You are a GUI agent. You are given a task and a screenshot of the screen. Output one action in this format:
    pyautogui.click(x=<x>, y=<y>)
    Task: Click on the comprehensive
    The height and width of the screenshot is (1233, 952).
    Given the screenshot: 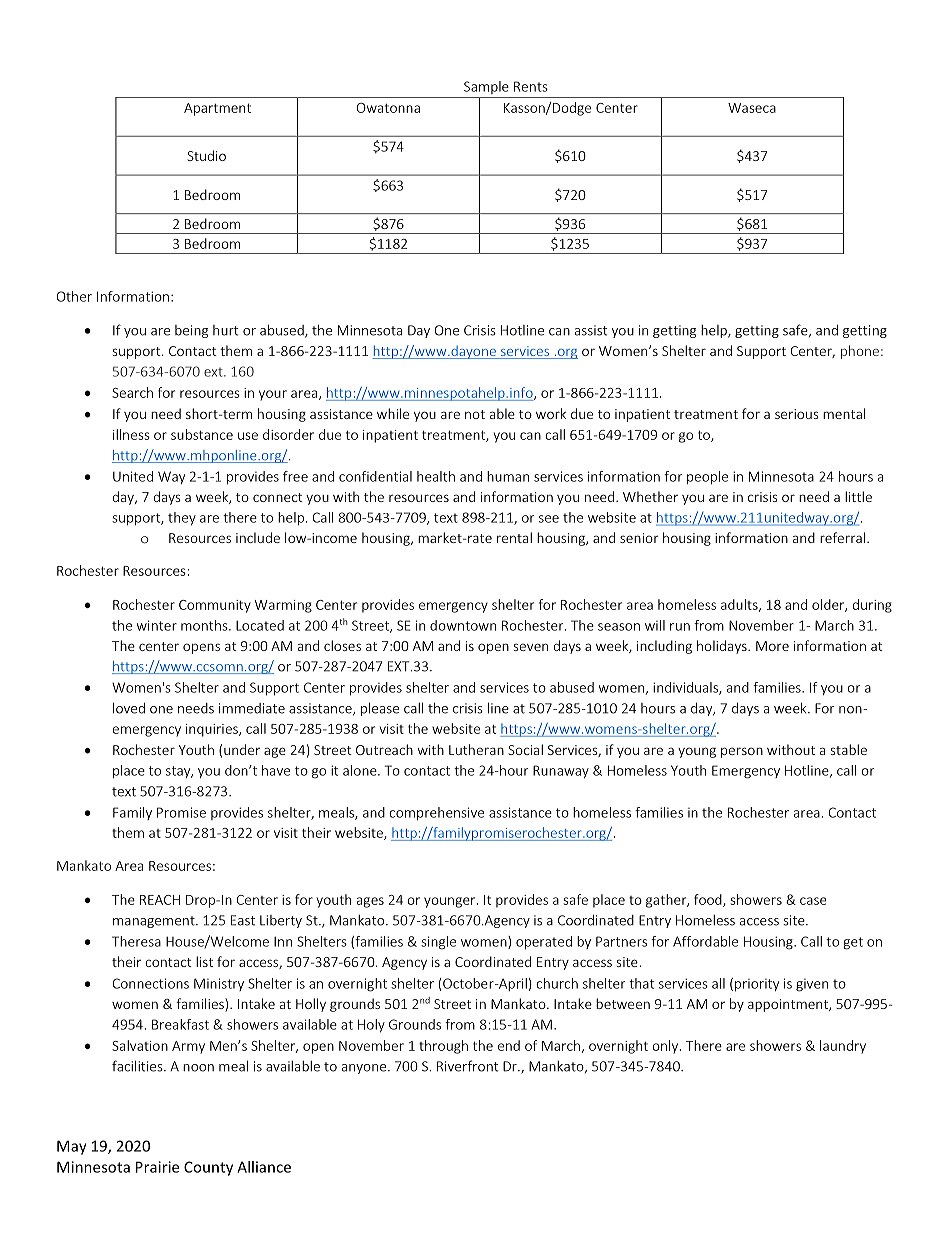 What is the action you would take?
    pyautogui.click(x=436, y=813)
